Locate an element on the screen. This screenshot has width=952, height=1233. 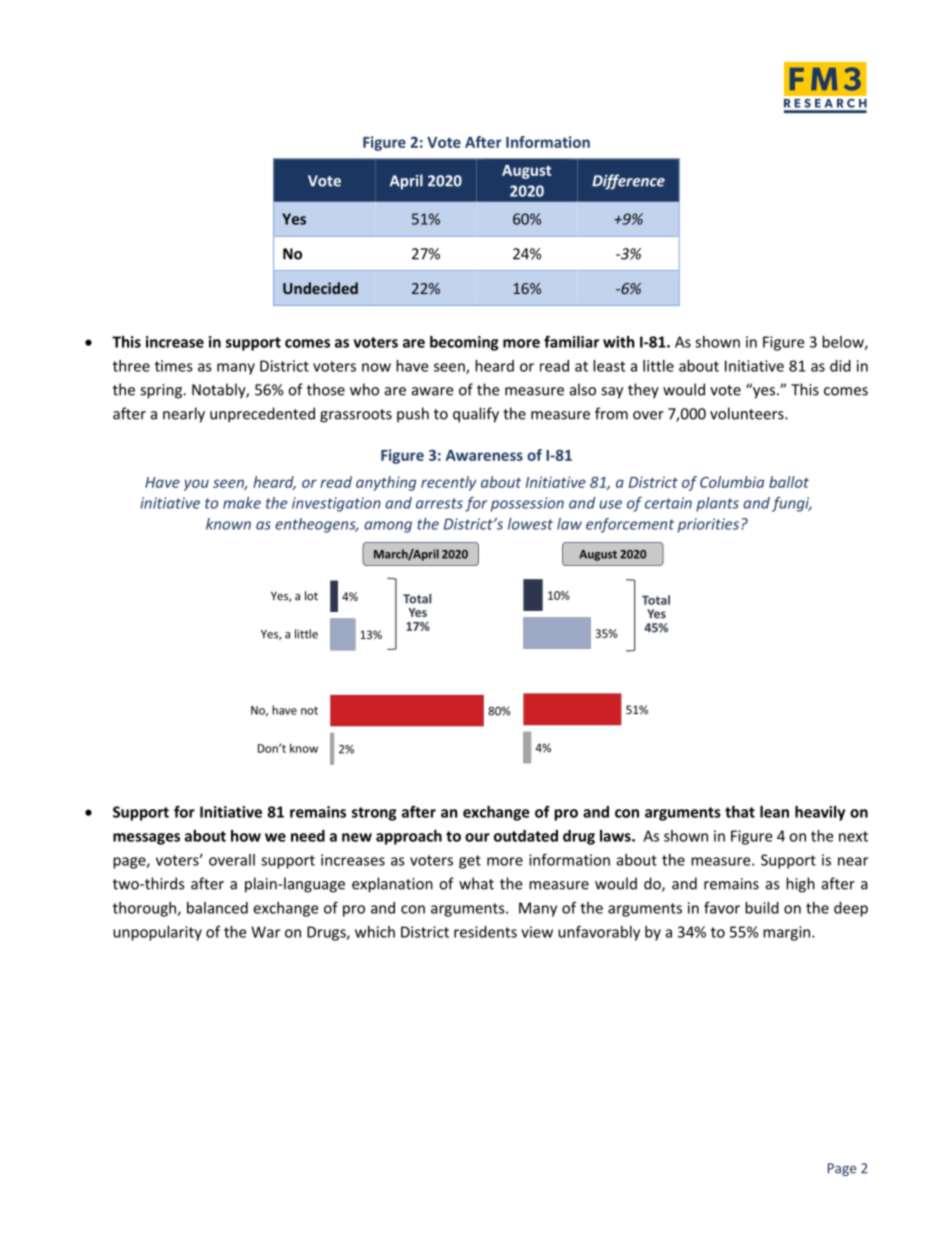
August is located at coordinates (526, 172).
